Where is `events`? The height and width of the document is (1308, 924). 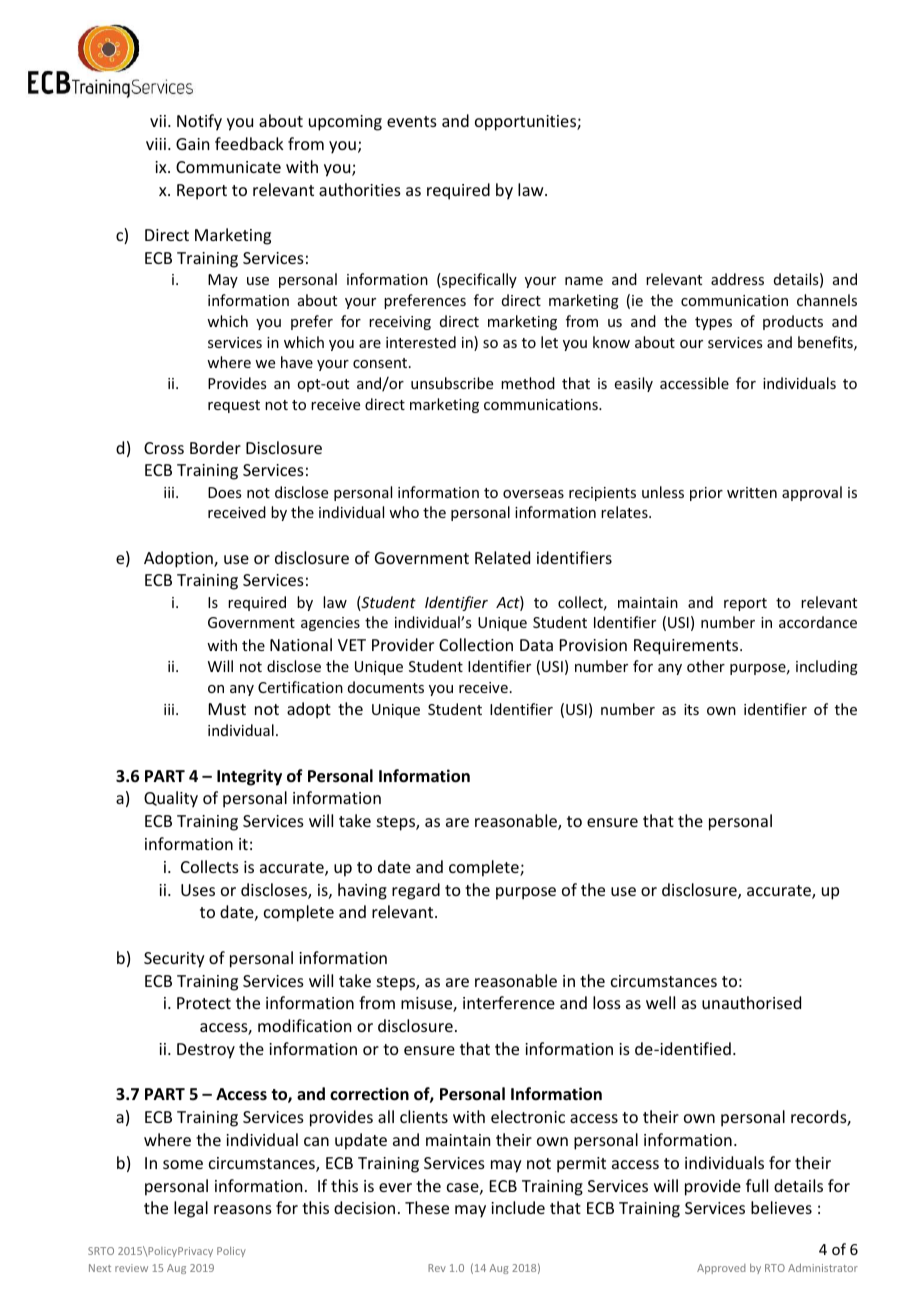
events is located at coordinates (412, 121).
